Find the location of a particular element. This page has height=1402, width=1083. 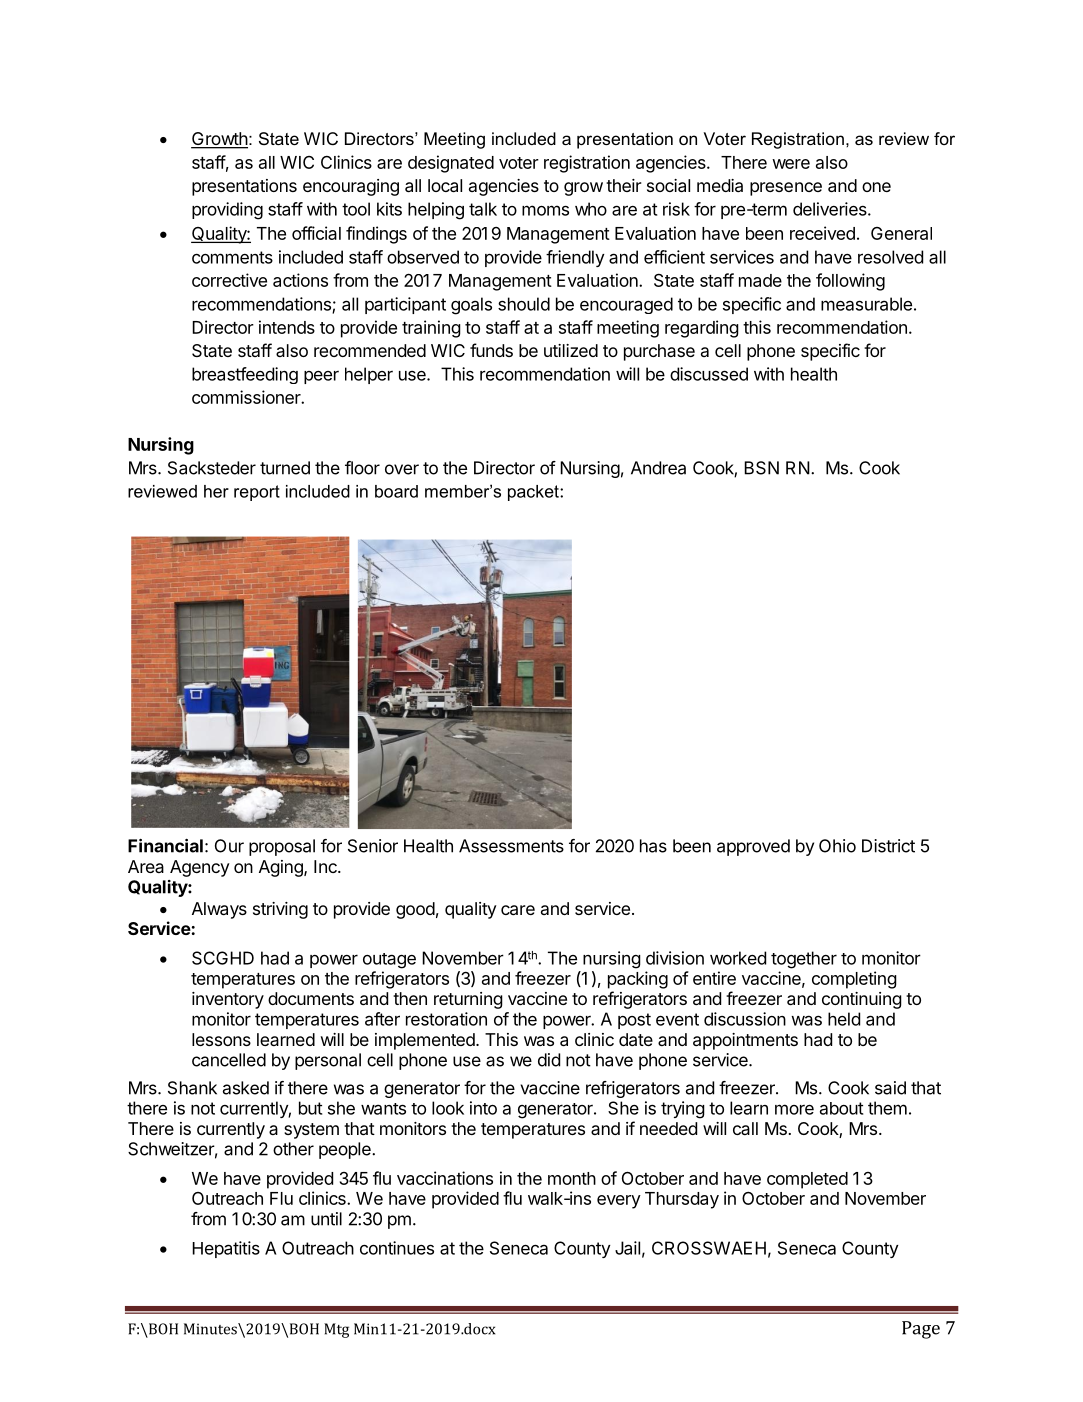

Hepatitis is located at coordinates (226, 1249).
